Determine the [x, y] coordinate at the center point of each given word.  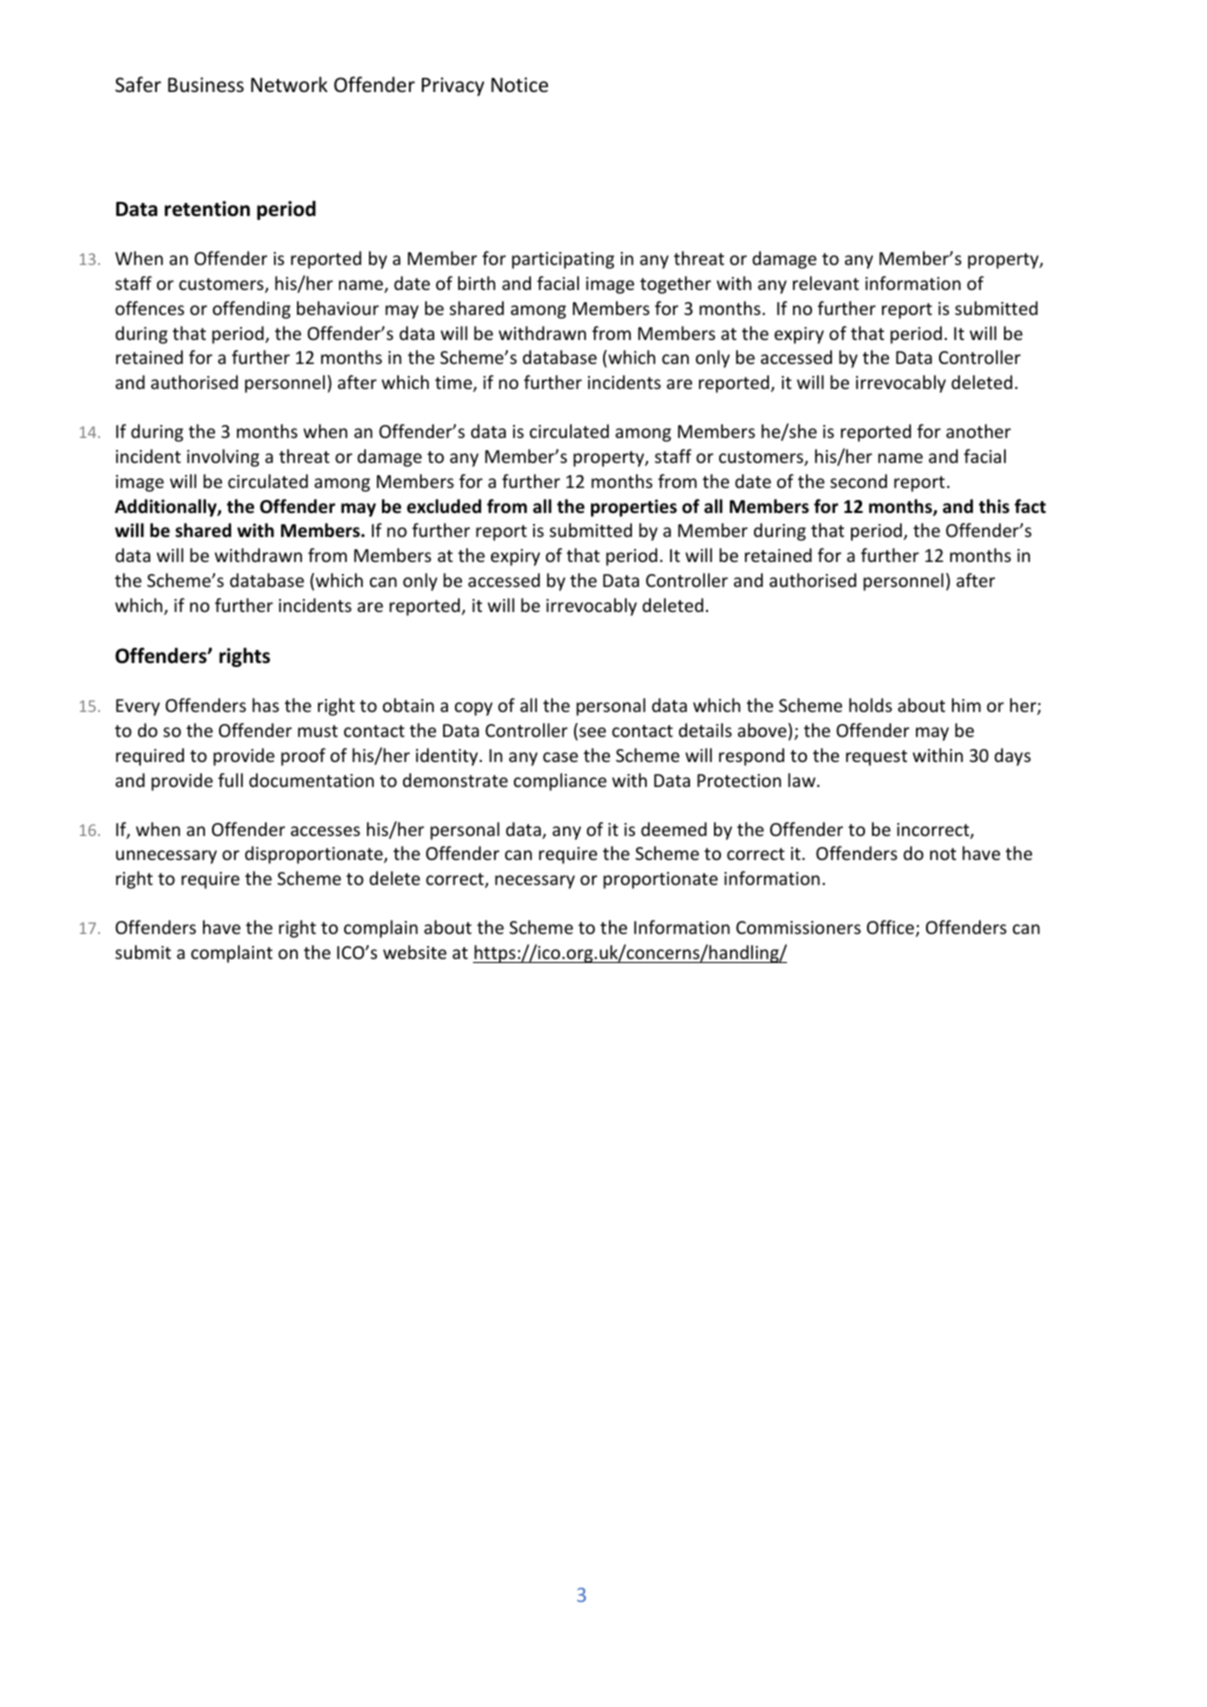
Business [206, 84]
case [560, 757]
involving [223, 458]
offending [252, 310]
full [230, 780]
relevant [826, 283]
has [265, 705]
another [978, 431]
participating [563, 260]
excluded [444, 506]
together [675, 285]
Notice [519, 84]
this [994, 506]
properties [634, 508]
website [415, 952]
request [876, 758]
